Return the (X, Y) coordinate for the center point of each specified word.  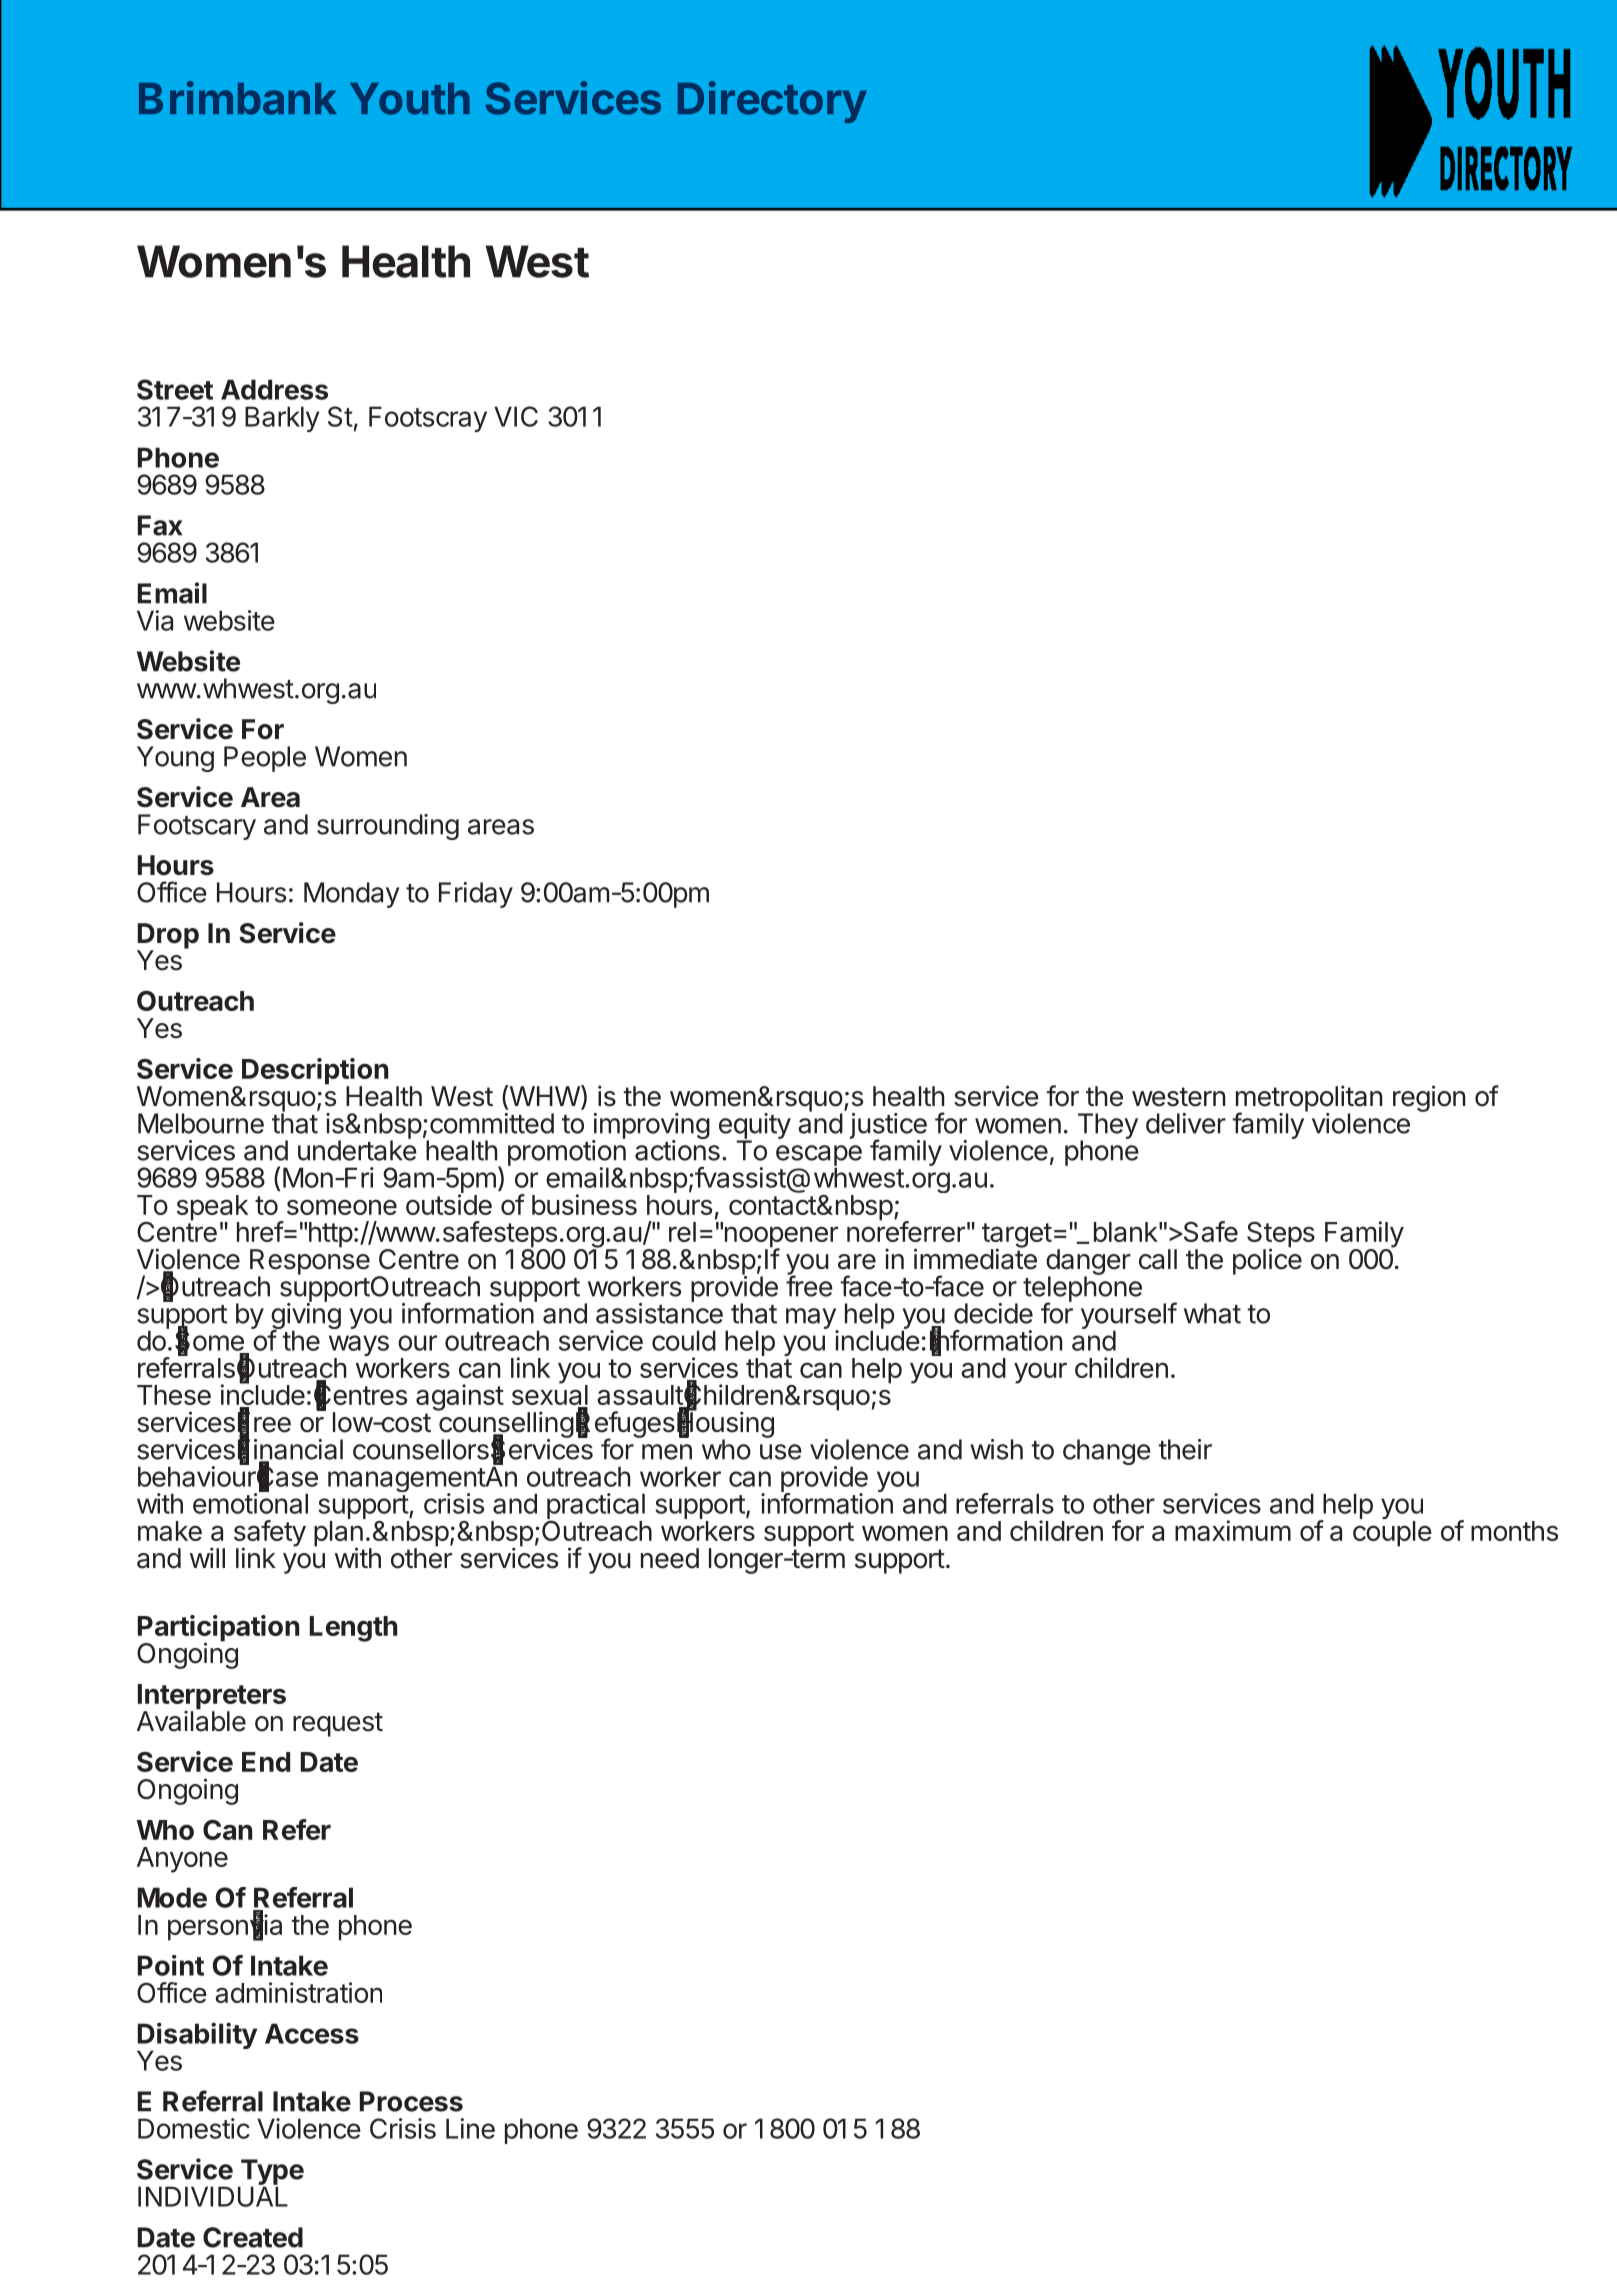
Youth (410, 99)
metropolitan (1309, 1099)
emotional (250, 1503)
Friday (476, 895)
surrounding (388, 827)
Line (470, 2128)
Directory (772, 102)
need (670, 1558)
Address (274, 389)
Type (271, 2173)
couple (1392, 1534)
